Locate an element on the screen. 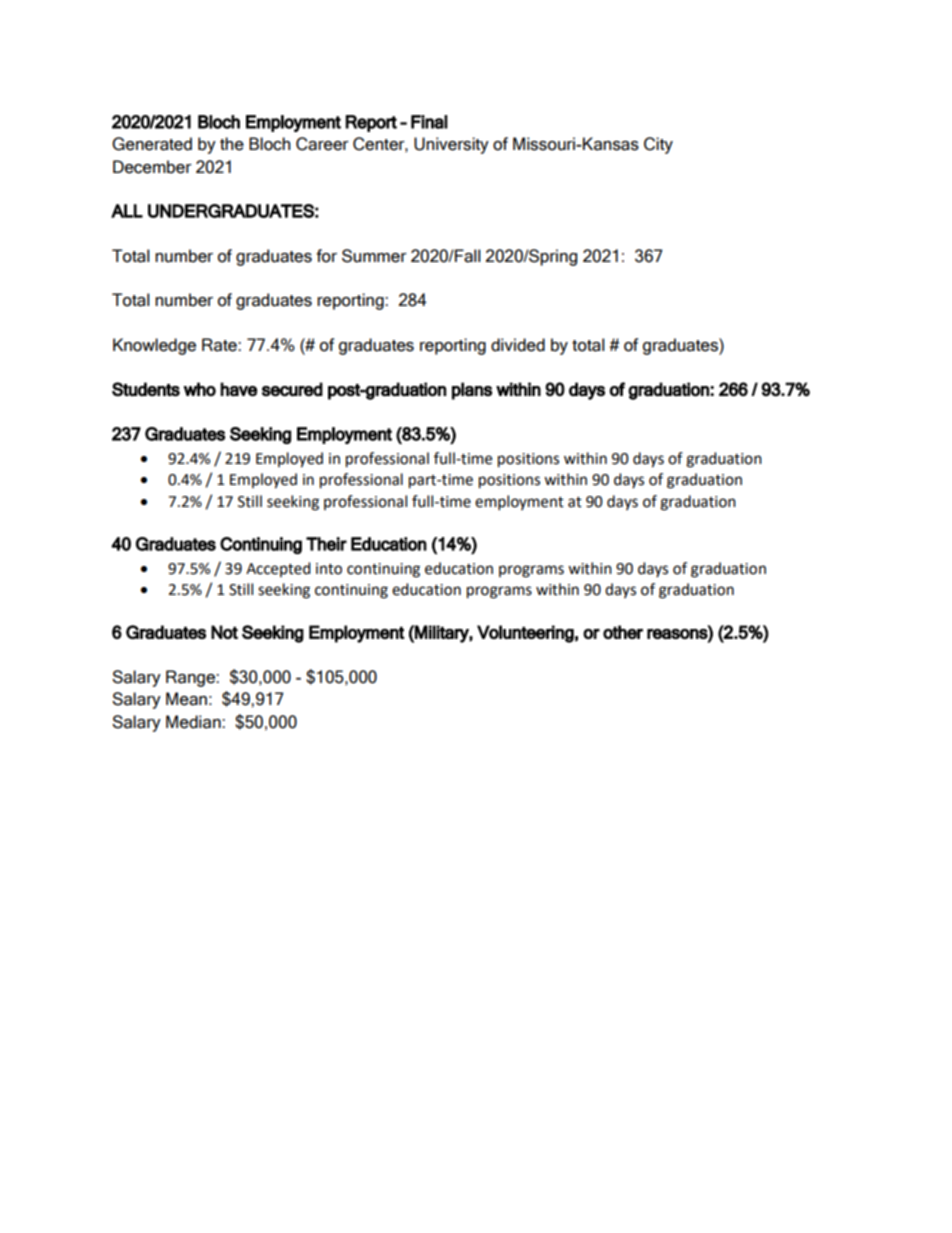  other is located at coordinates (623, 632).
